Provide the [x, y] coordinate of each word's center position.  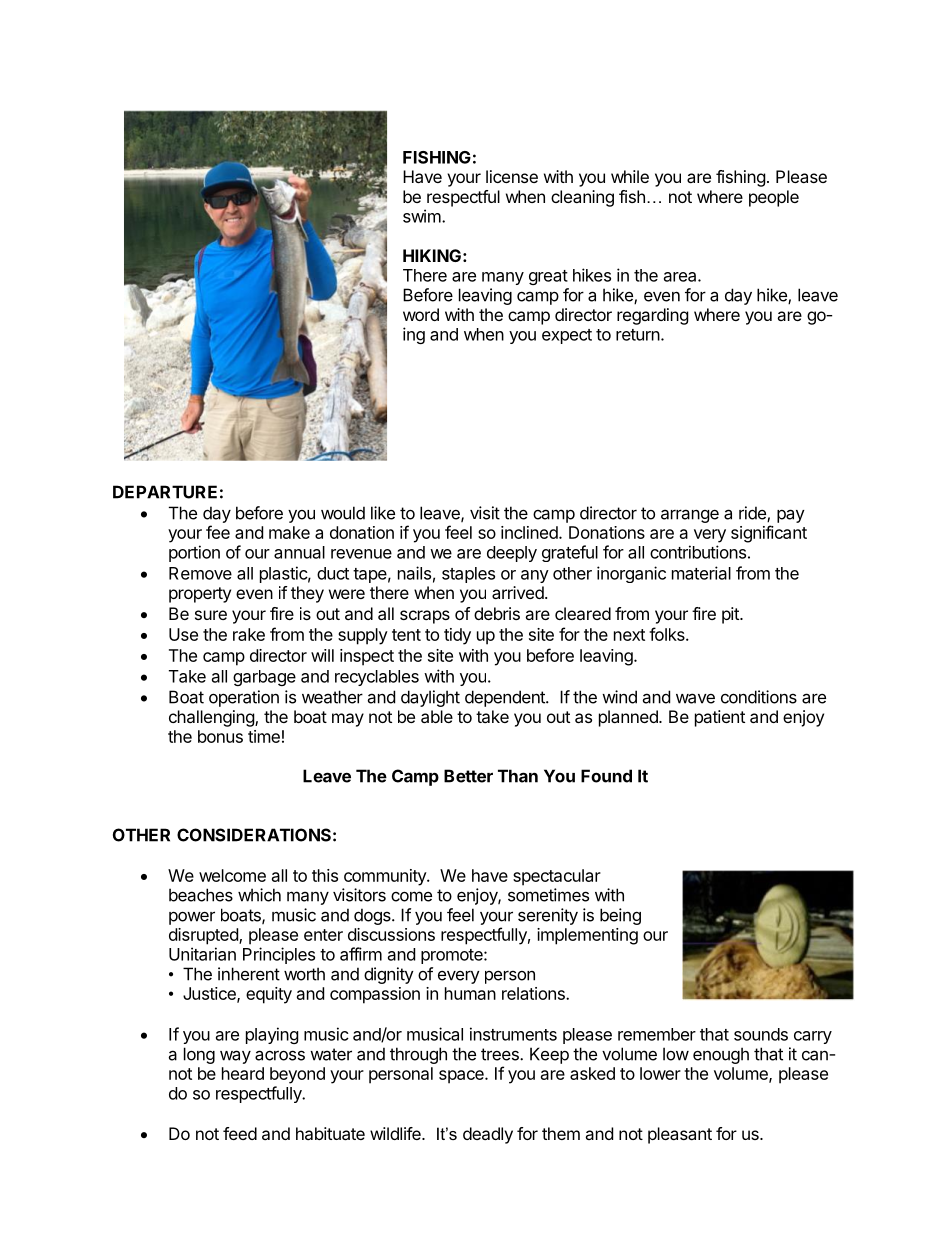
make [289, 532]
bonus [220, 736]
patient [720, 718]
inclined [530, 532]
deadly [488, 1135]
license [512, 176]
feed [240, 1133]
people [774, 198]
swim [422, 216]
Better [468, 776]
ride [753, 514]
